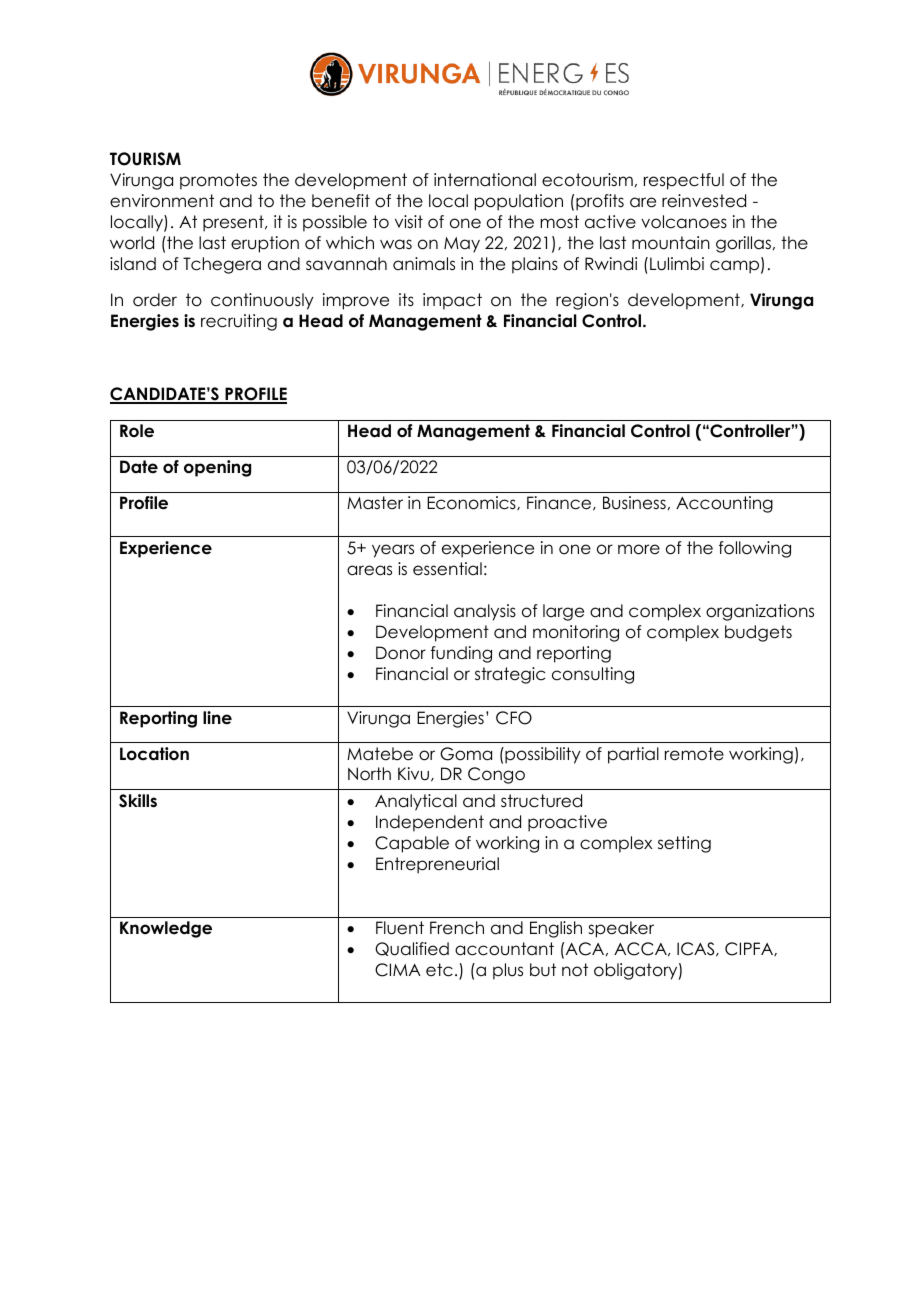 Image resolution: width=924 pixels, height=1308 pixels. What do you see at coordinates (166, 929) in the document?
I see `Knowledge` at bounding box center [166, 929].
